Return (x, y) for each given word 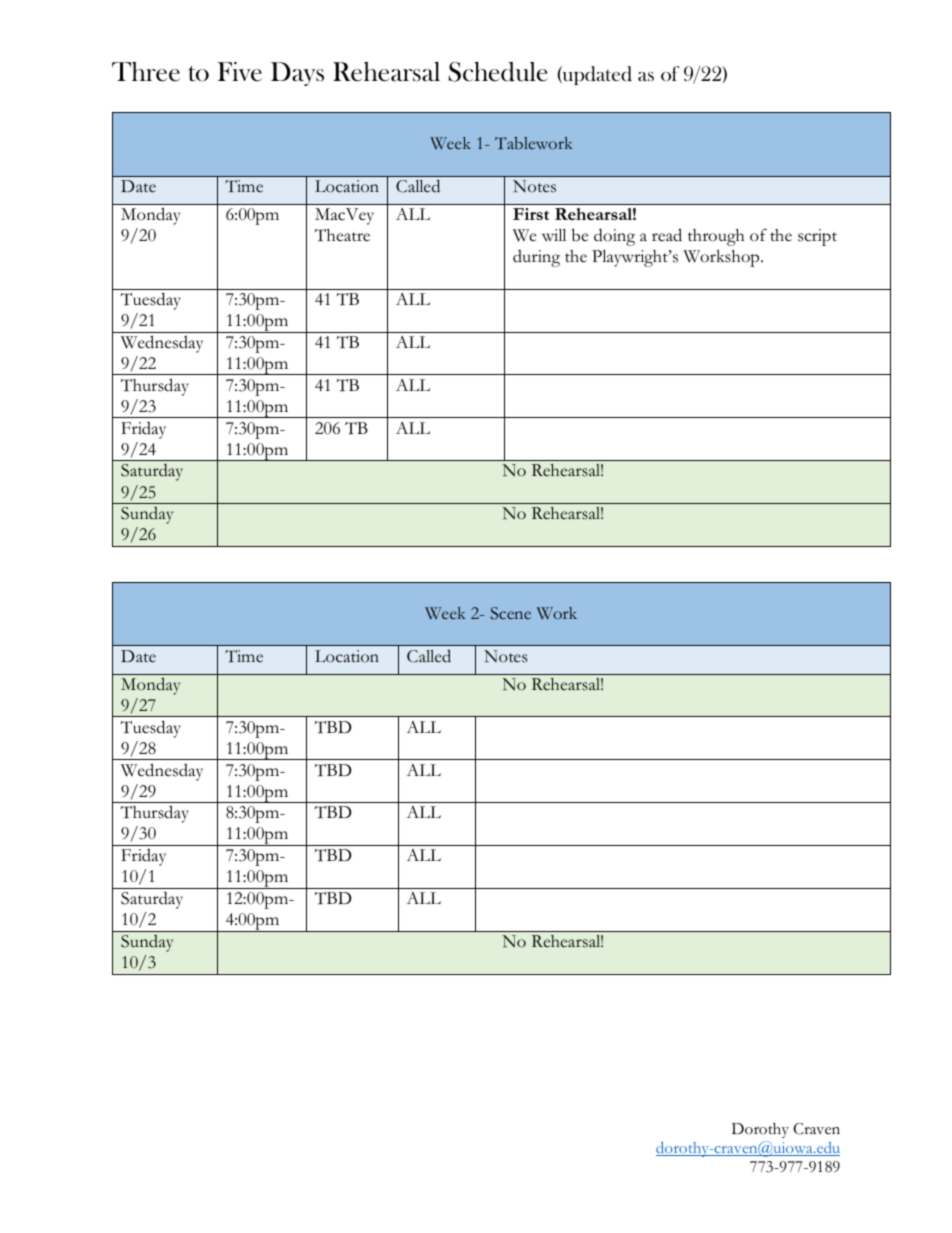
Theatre (342, 235)
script (817, 237)
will (554, 235)
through (716, 237)
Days (297, 74)
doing (614, 237)
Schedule (498, 72)
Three (146, 72)
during (536, 258)
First (531, 214)
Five (239, 72)
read (667, 235)
